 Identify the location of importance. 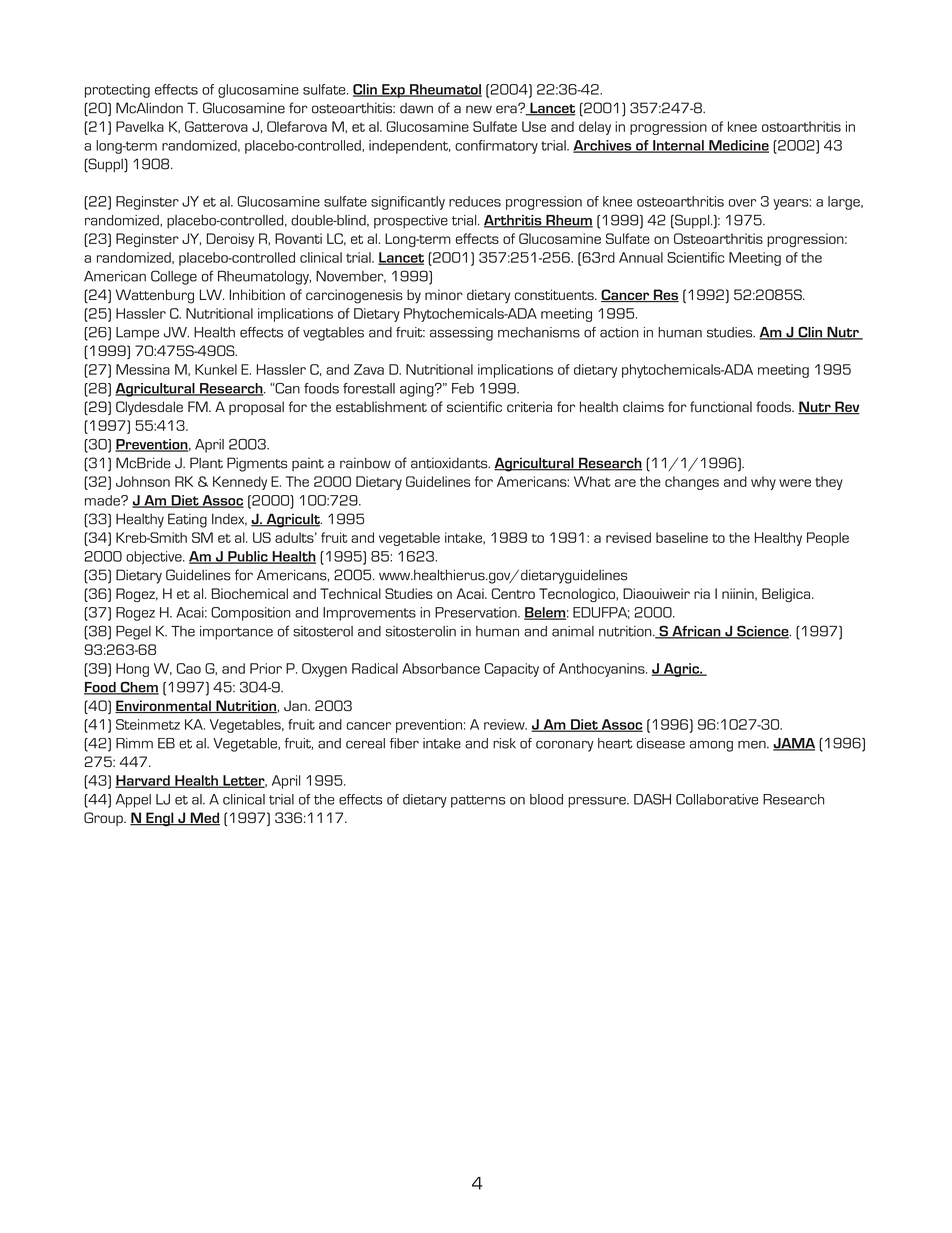
(236, 633).
